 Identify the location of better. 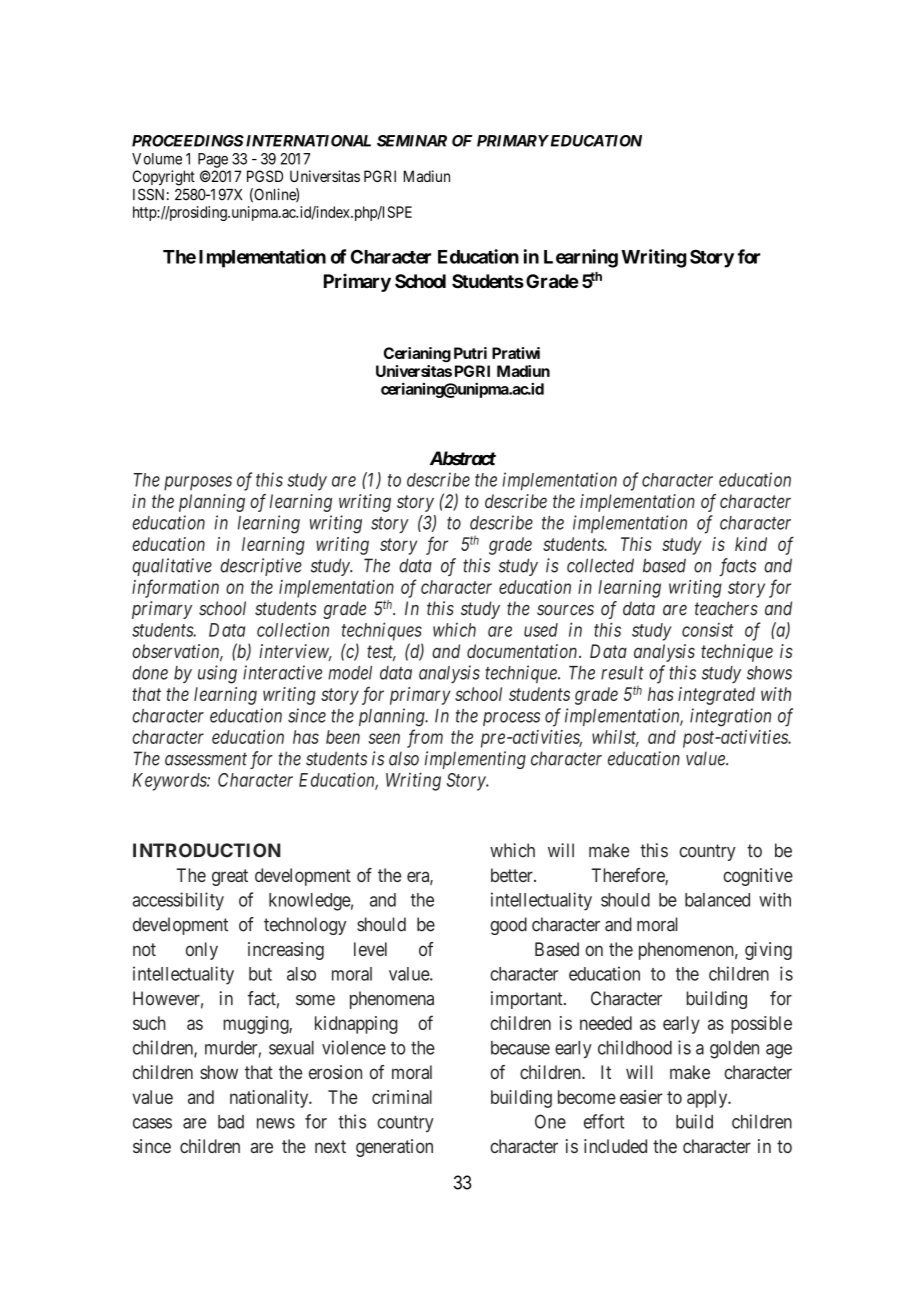
(513, 875).
